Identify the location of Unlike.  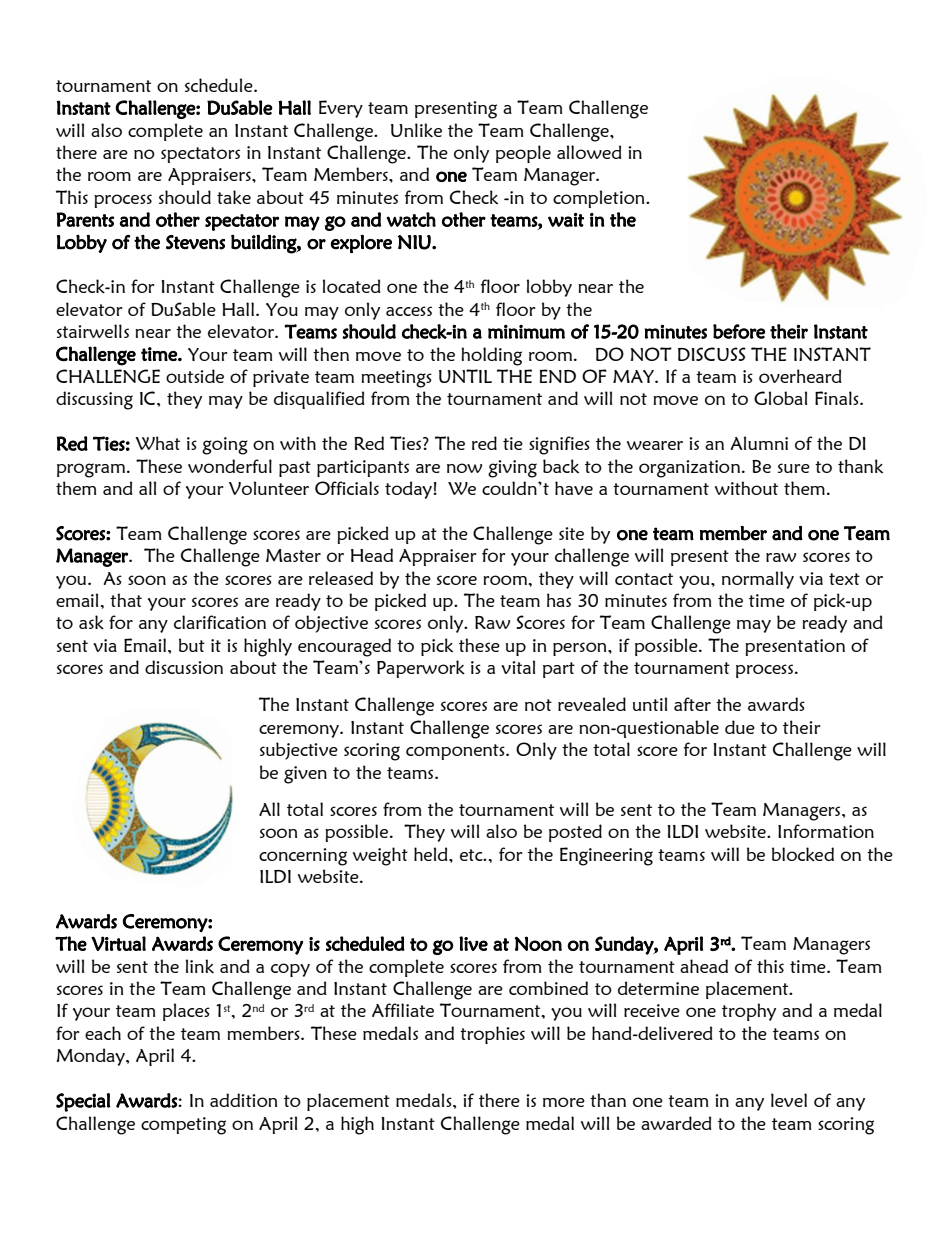
(416, 130).
